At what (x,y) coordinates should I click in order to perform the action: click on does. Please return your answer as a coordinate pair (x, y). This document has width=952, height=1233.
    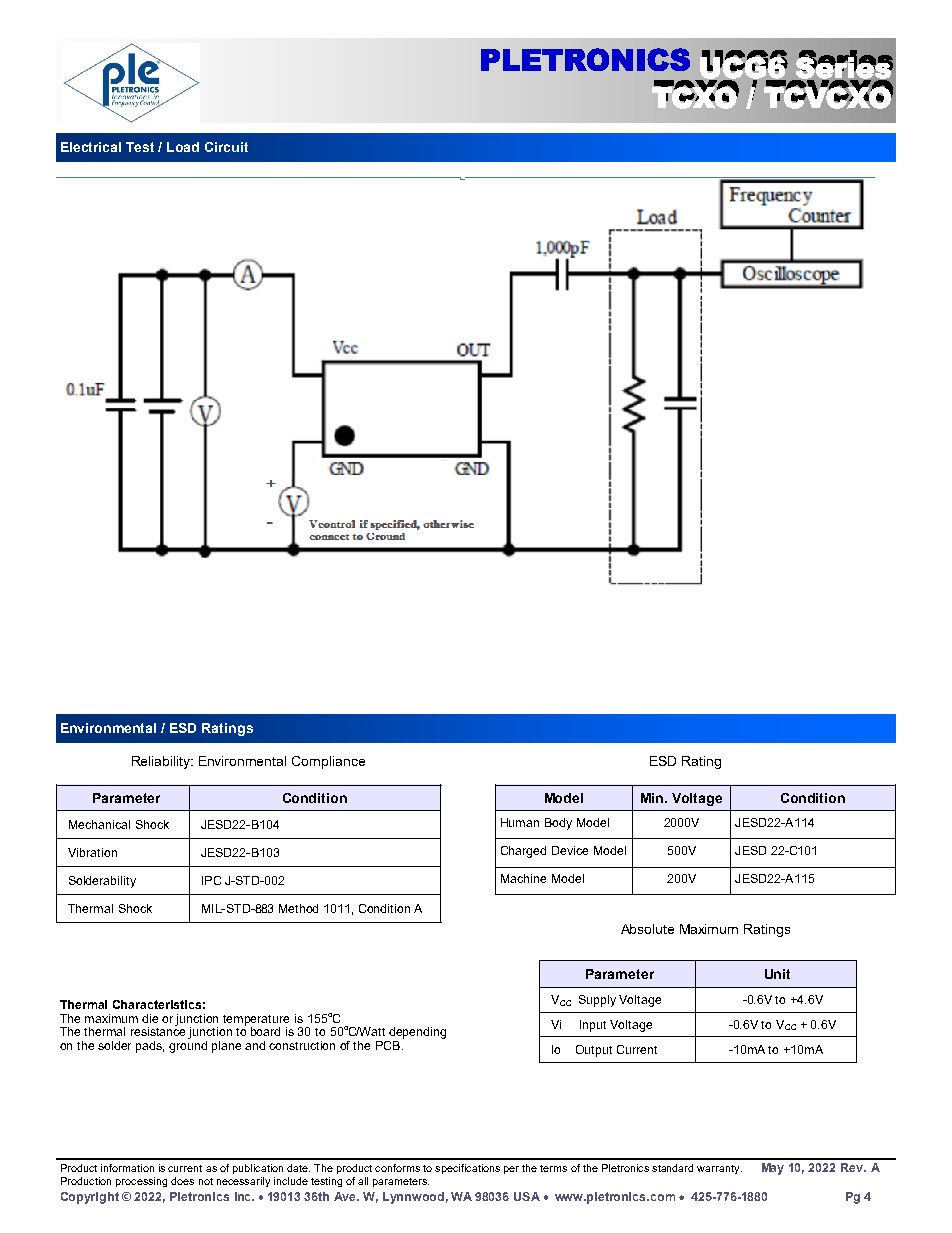
    Looking at the image, I should click on (182, 1181).
